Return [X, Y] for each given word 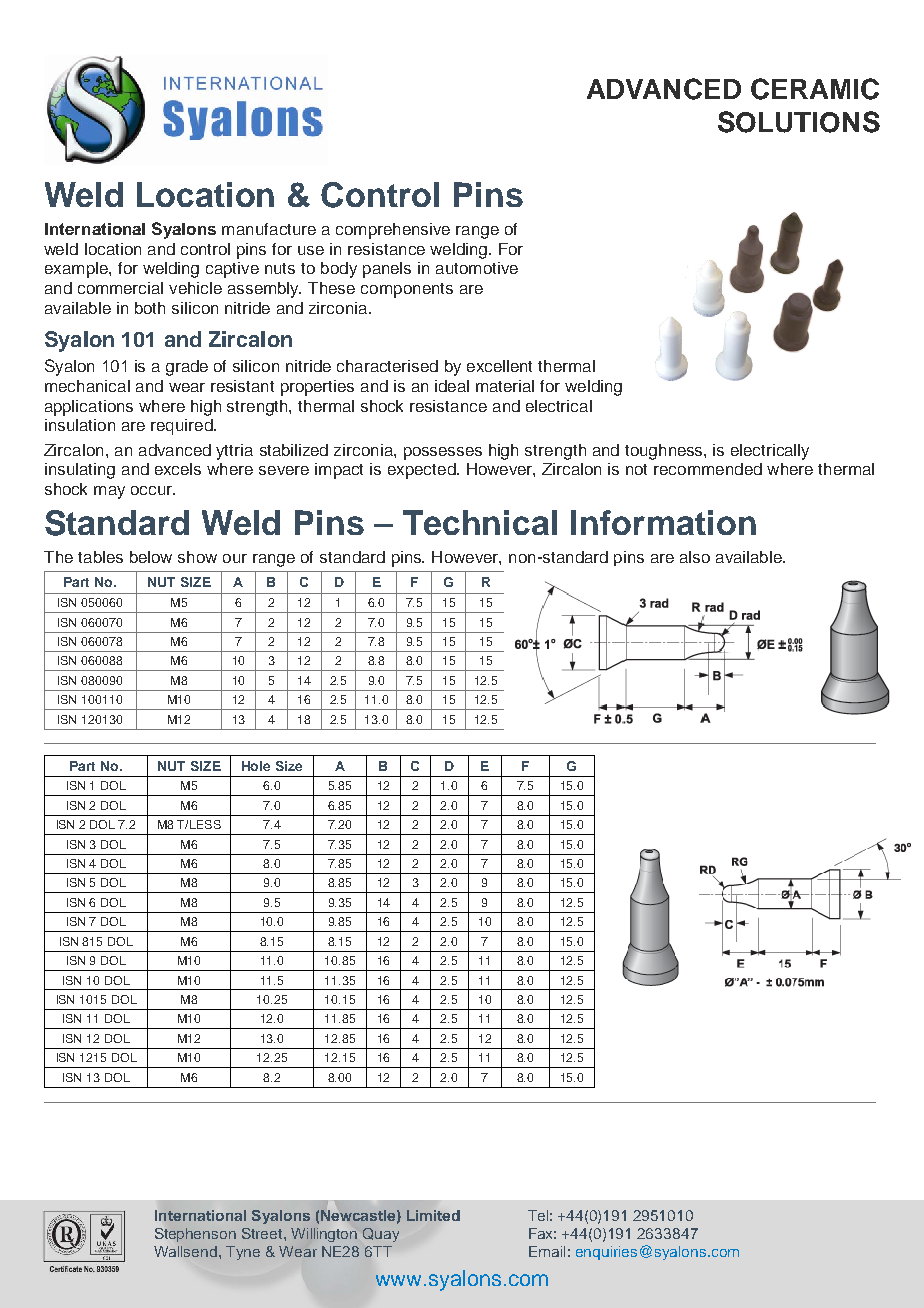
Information [663, 522]
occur [153, 490]
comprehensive [393, 231]
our [235, 558]
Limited [433, 1215]
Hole [256, 766]
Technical [480, 522]
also [695, 557]
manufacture [269, 229]
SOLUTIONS [799, 122]
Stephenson [195, 1235]
